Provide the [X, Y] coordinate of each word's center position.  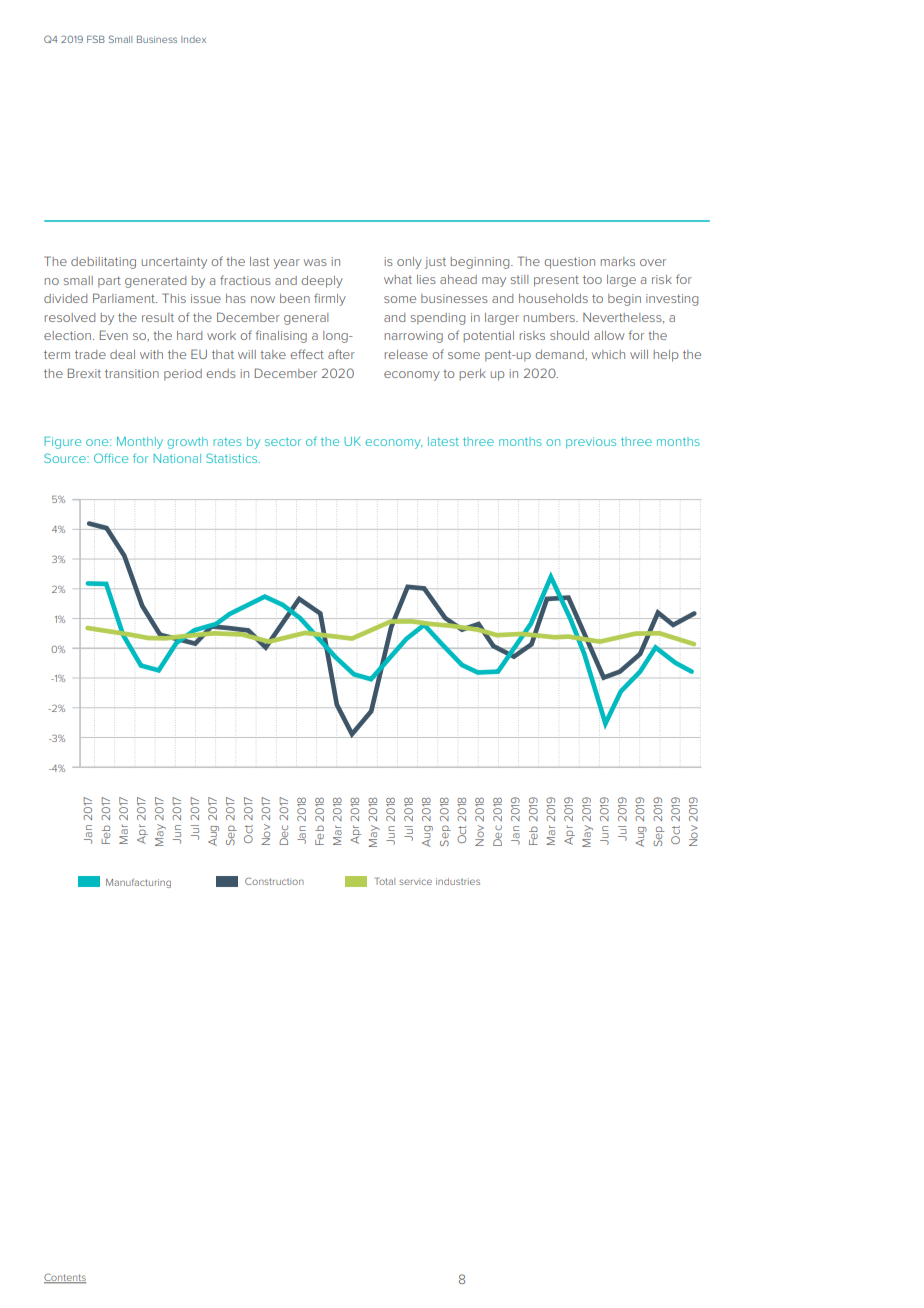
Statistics [233, 458]
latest [443, 441]
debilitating [103, 263]
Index [193, 39]
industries [458, 881]
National [177, 458]
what [398, 279]
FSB [96, 39]
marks [618, 261]
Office [111, 458]
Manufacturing [138, 883]
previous [591, 442]
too [592, 279]
